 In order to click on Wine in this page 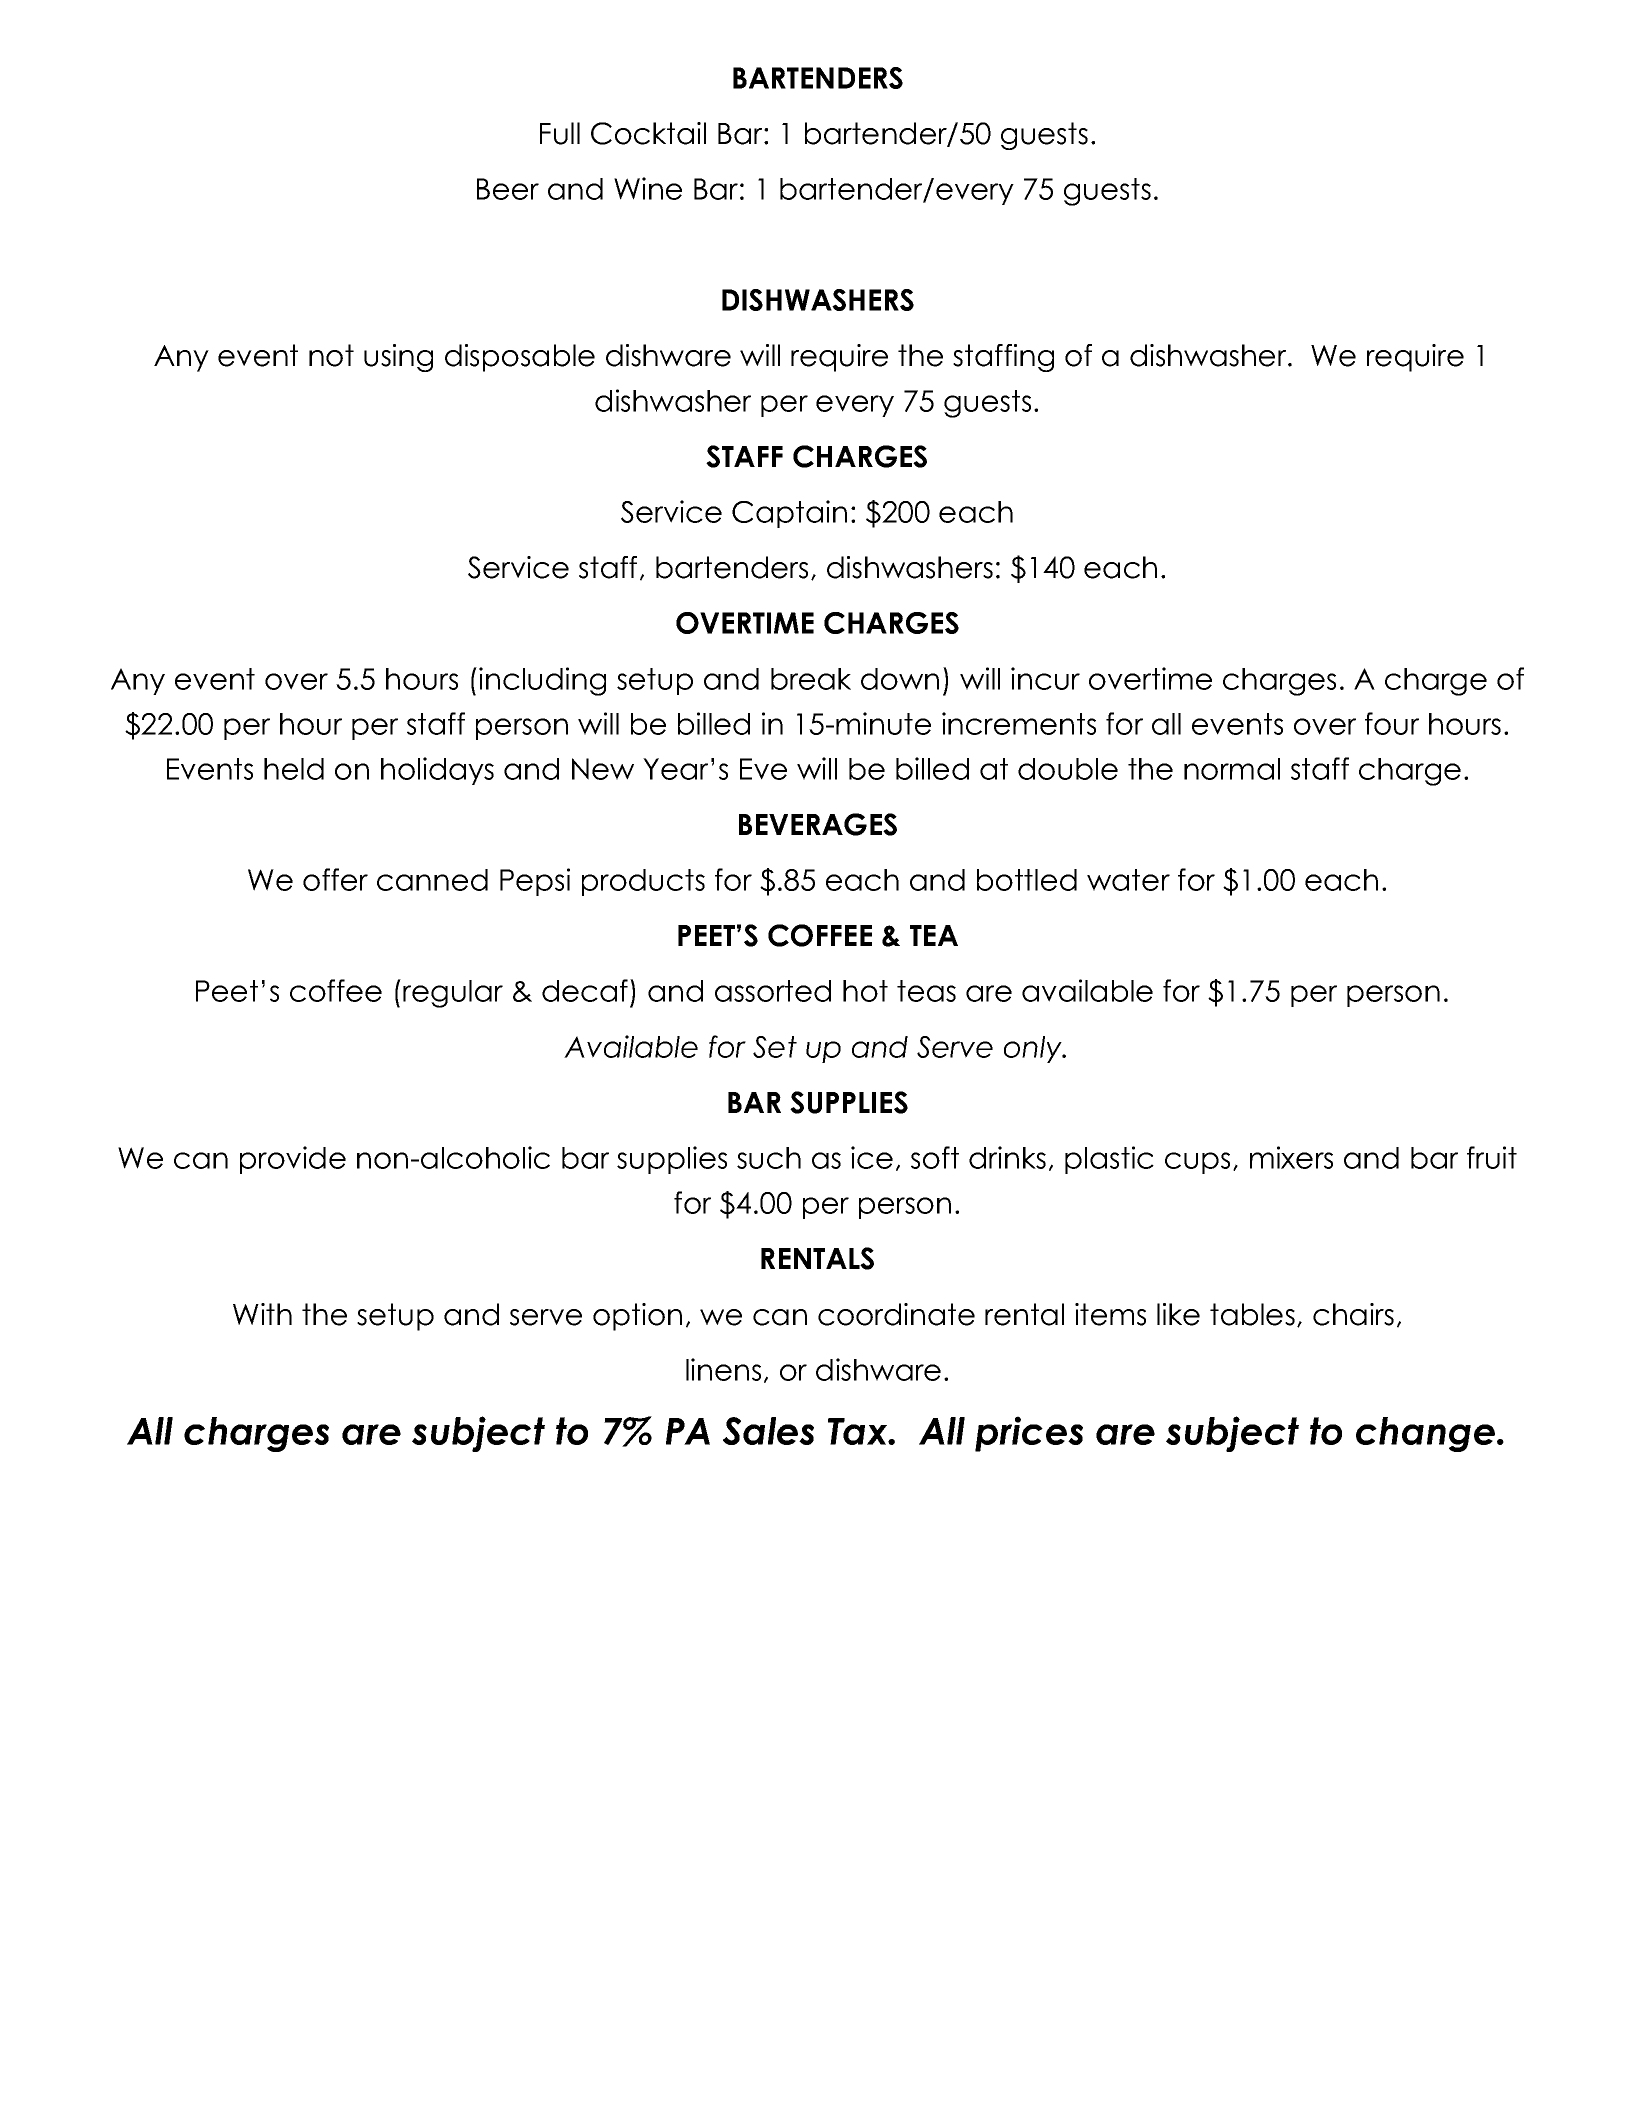, I will do `click(648, 188)`.
